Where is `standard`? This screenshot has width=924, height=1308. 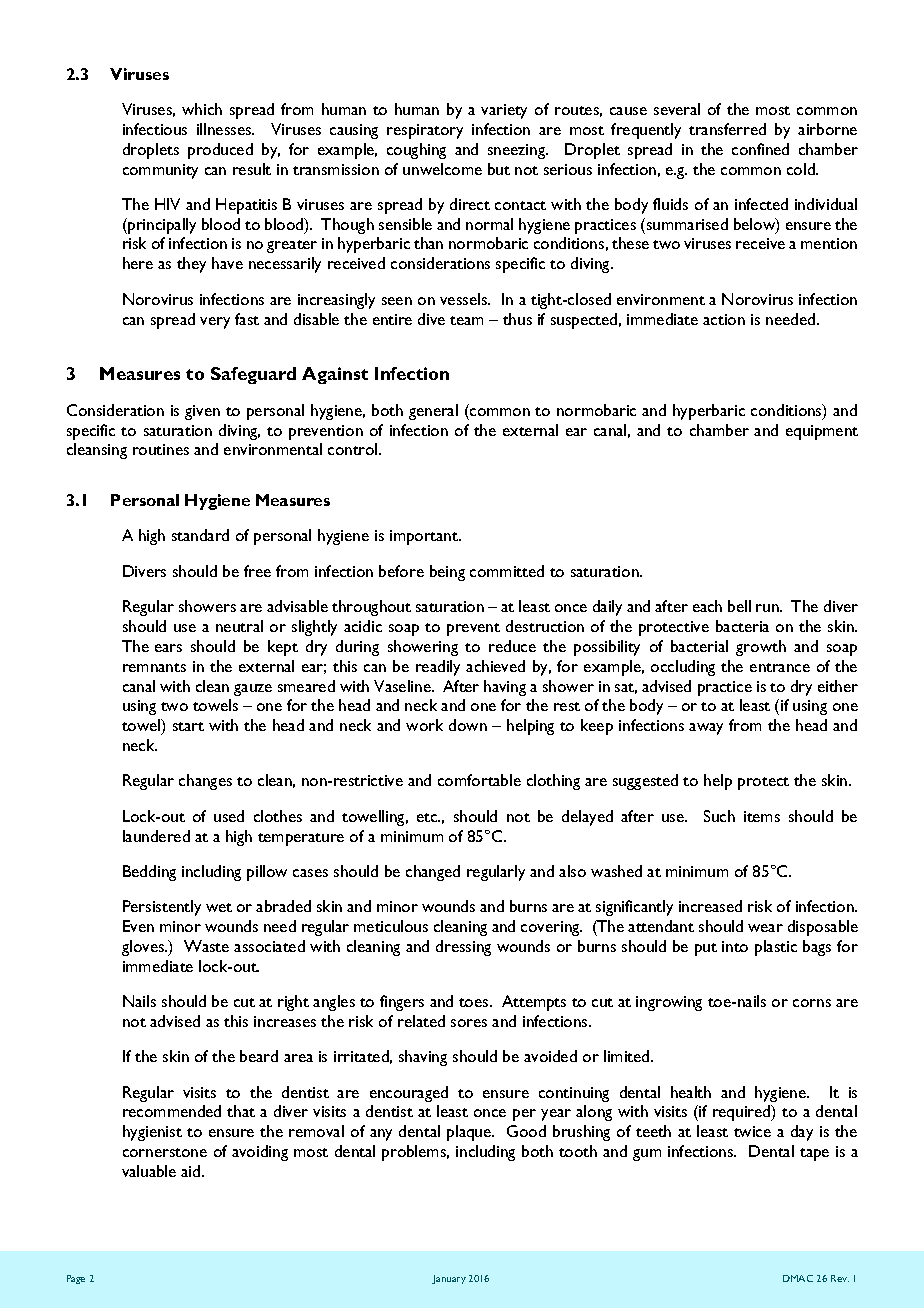
standard is located at coordinates (200, 535).
